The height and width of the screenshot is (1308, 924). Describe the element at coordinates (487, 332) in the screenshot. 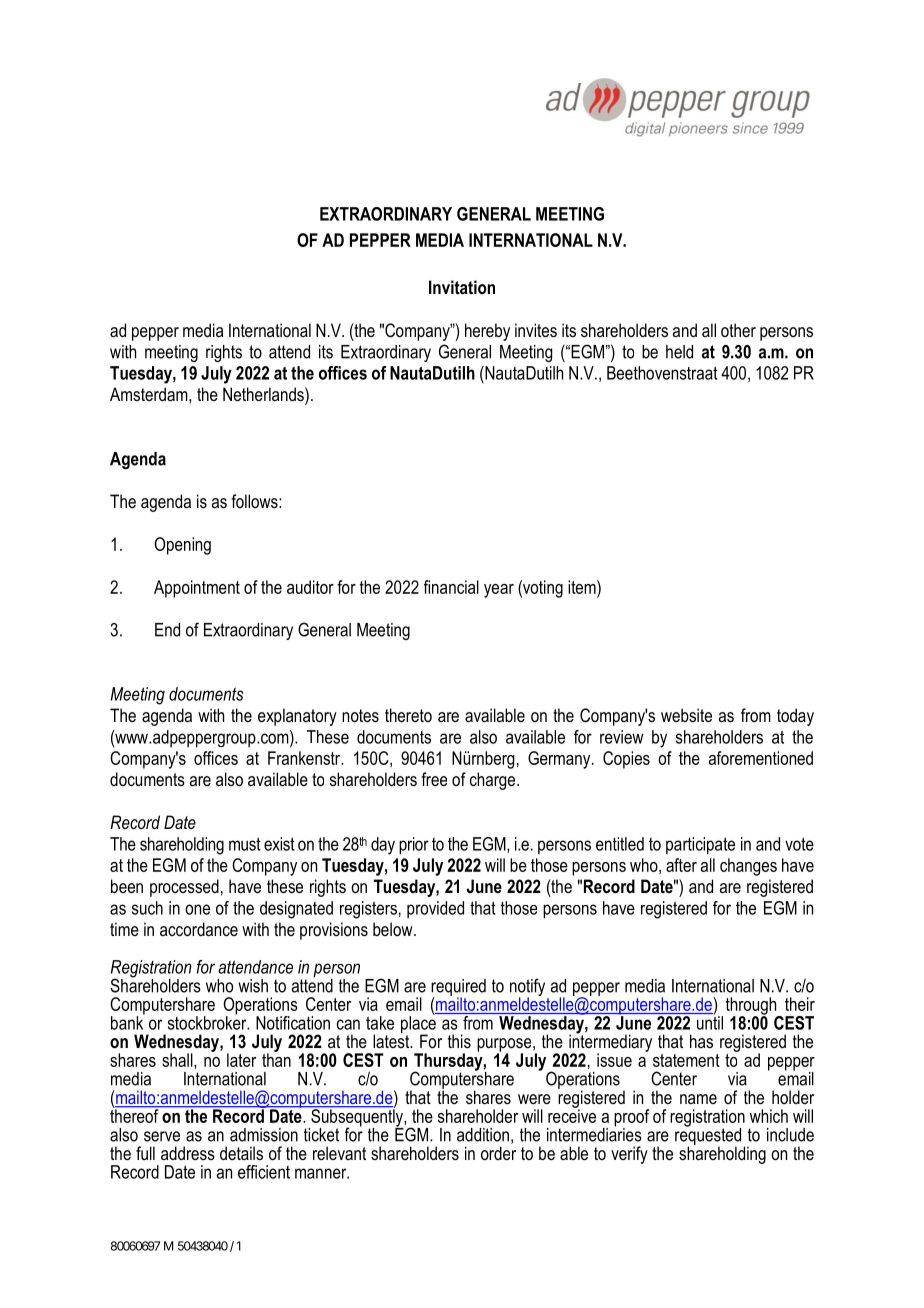

I see `hereby` at that location.
